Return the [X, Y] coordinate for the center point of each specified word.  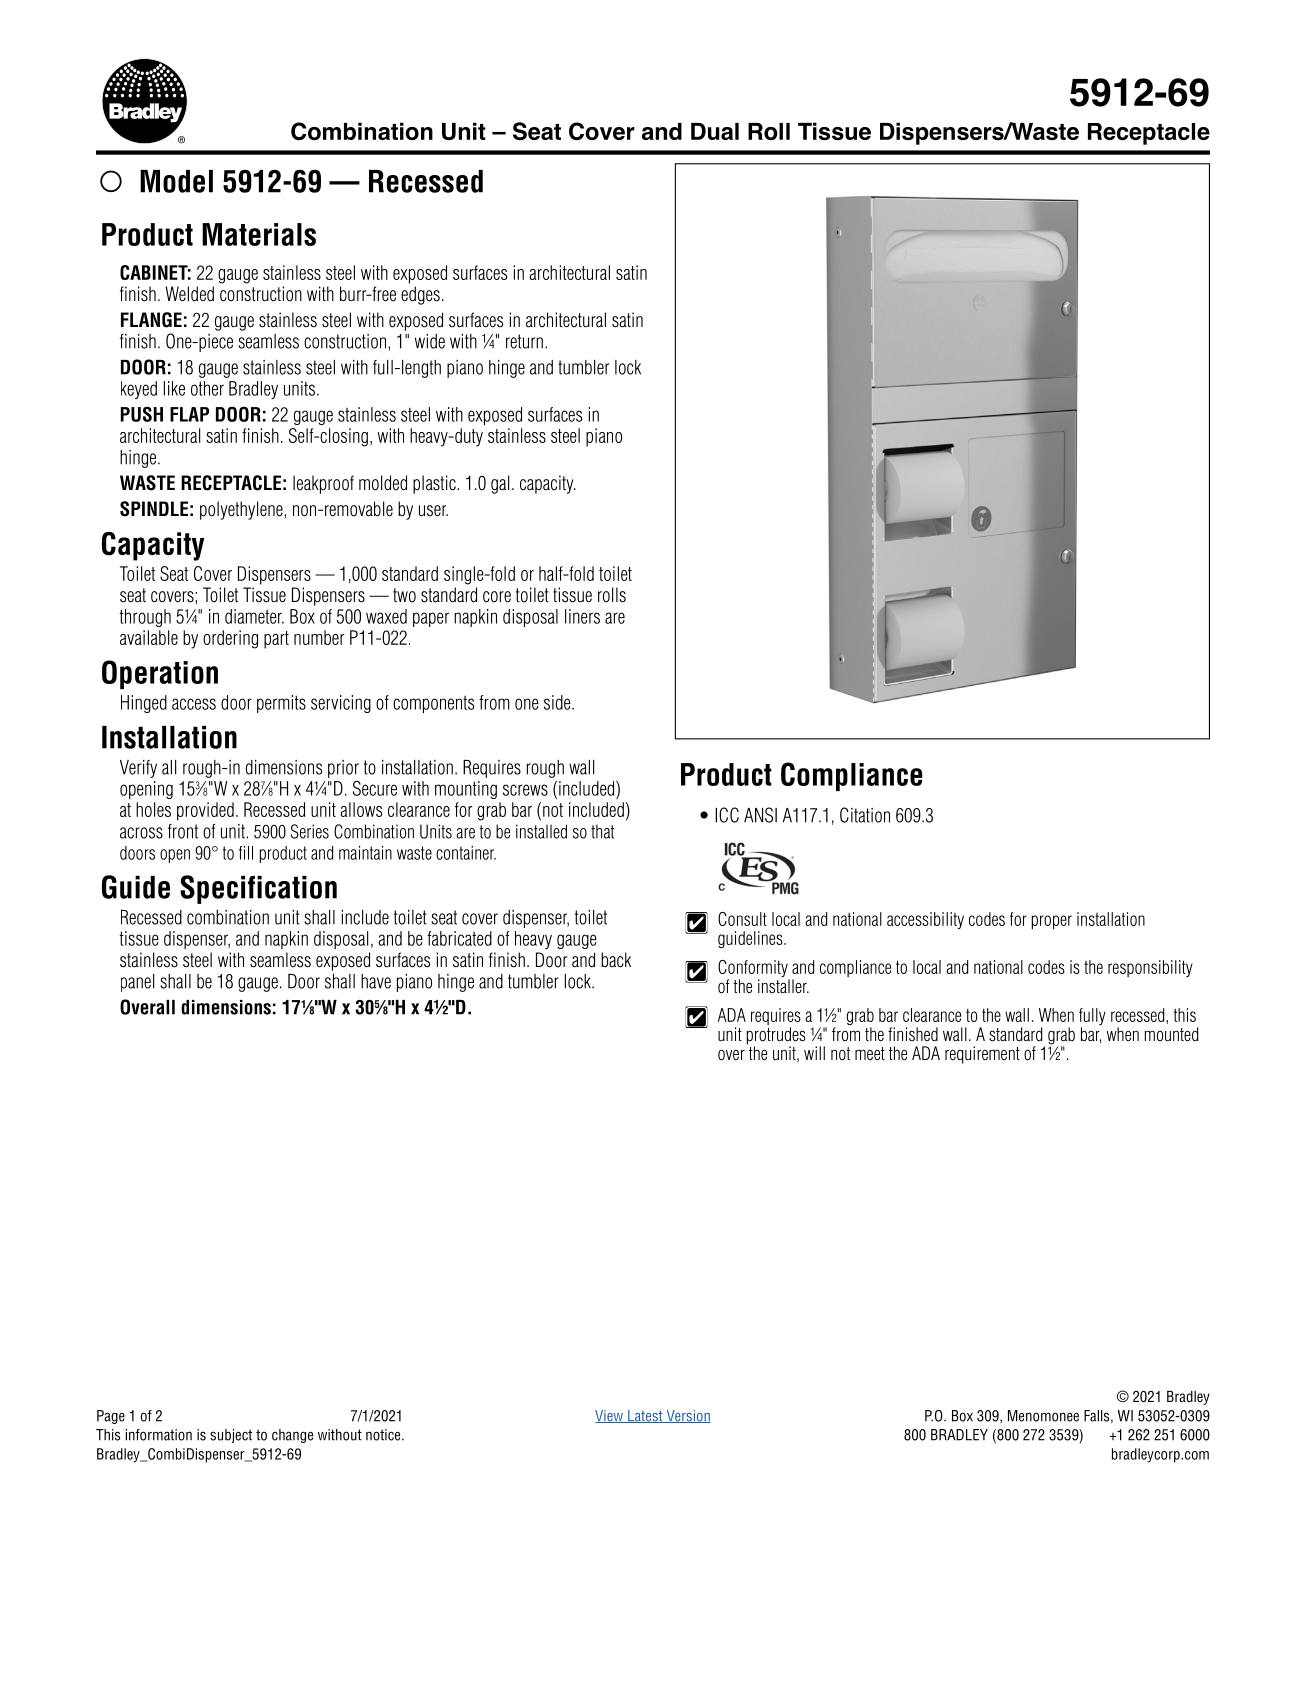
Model [176, 181]
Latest [645, 1416]
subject [231, 1436]
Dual [715, 131]
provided [205, 811]
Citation [865, 815]
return [524, 341]
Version [687, 1416]
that [602, 831]
